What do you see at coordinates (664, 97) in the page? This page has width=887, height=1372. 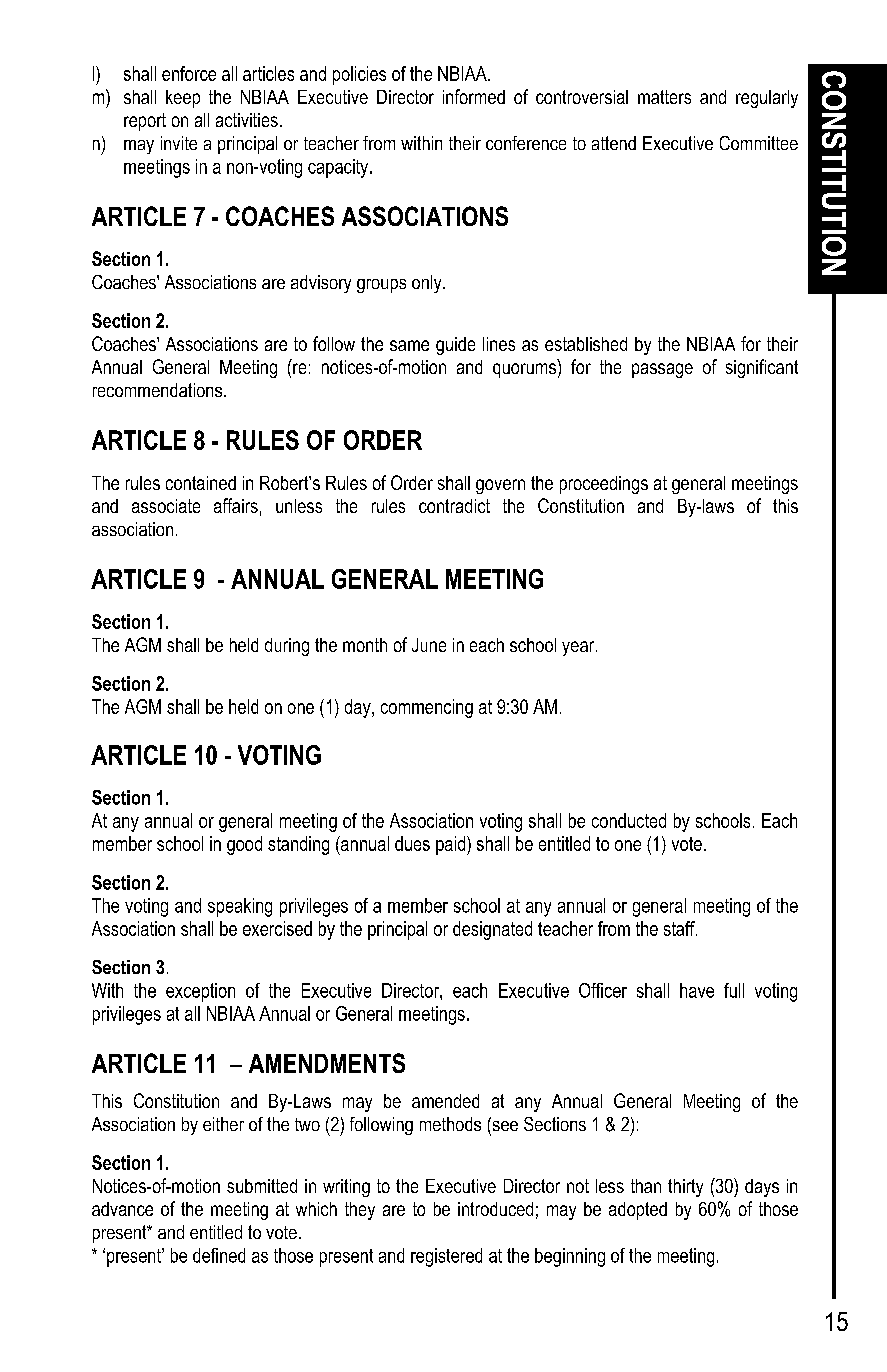 I see `matters` at bounding box center [664, 97].
